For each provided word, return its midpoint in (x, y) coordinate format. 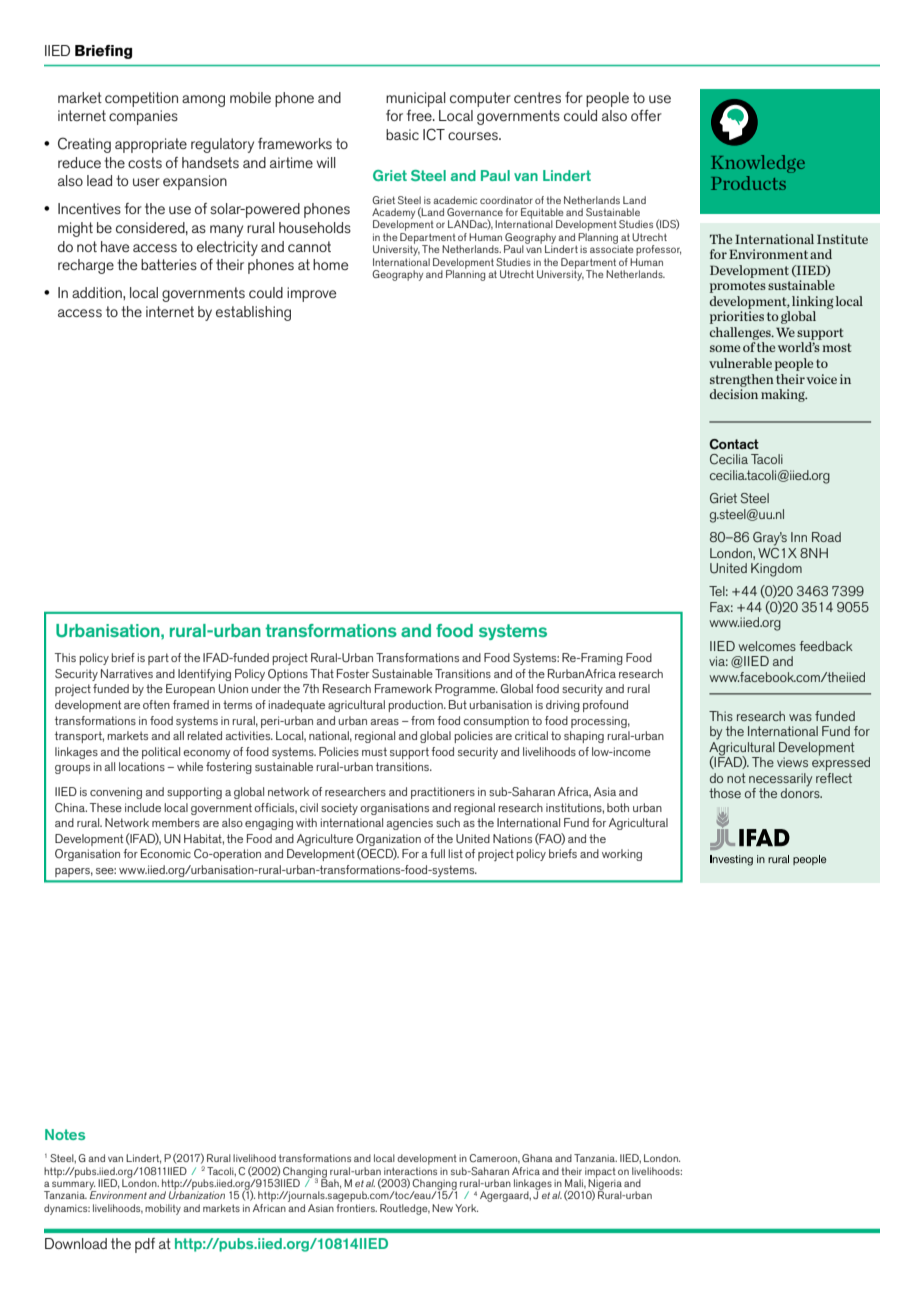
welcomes (767, 646)
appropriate (151, 145)
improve (311, 294)
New (442, 1208)
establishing (253, 313)
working (622, 855)
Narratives (127, 673)
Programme (466, 690)
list (455, 853)
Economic (166, 853)
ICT (434, 134)
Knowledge (758, 164)
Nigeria (604, 1184)
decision (734, 394)
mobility (163, 1209)
